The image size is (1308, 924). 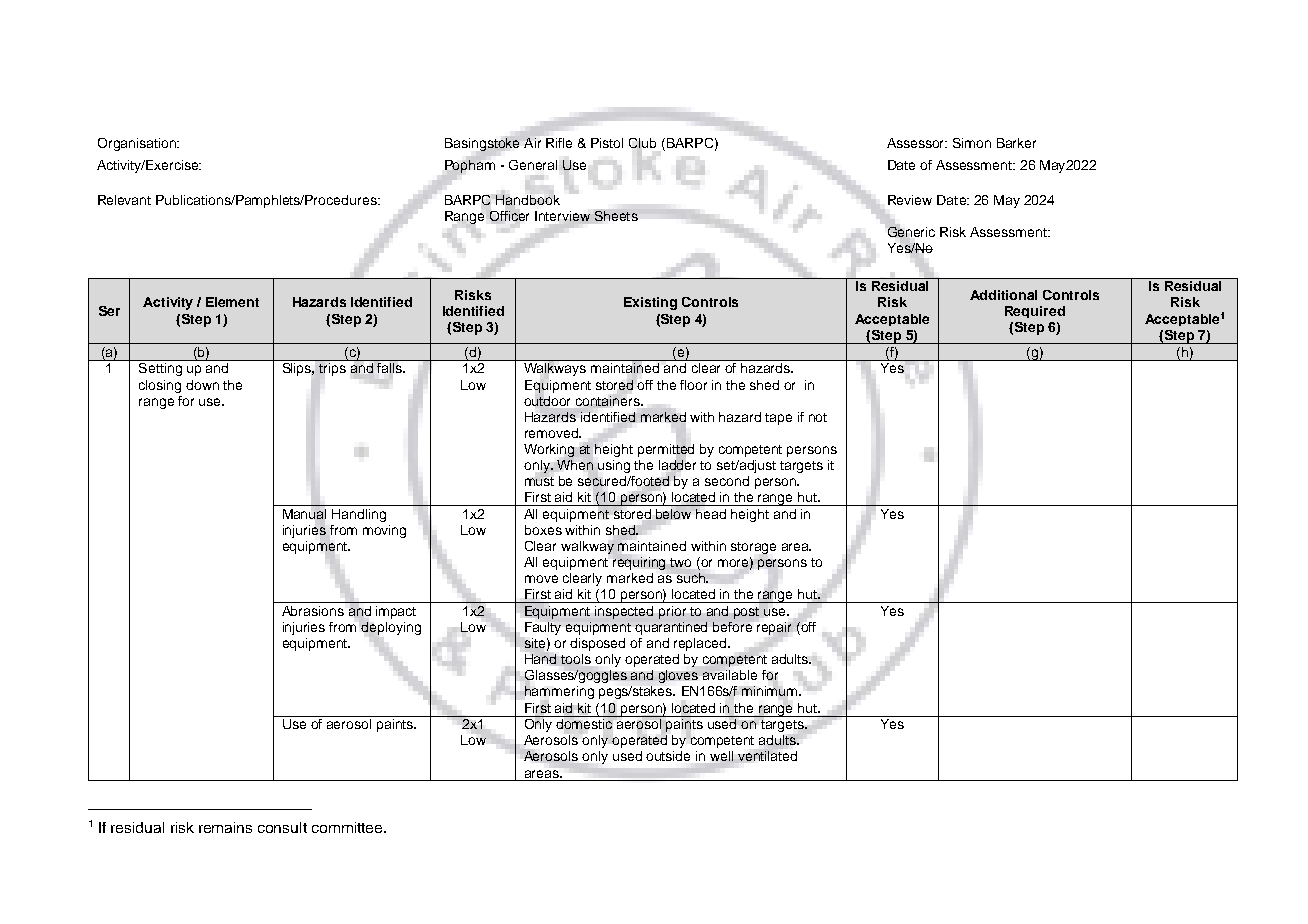 I want to click on Abrasions, so click(x=313, y=611).
